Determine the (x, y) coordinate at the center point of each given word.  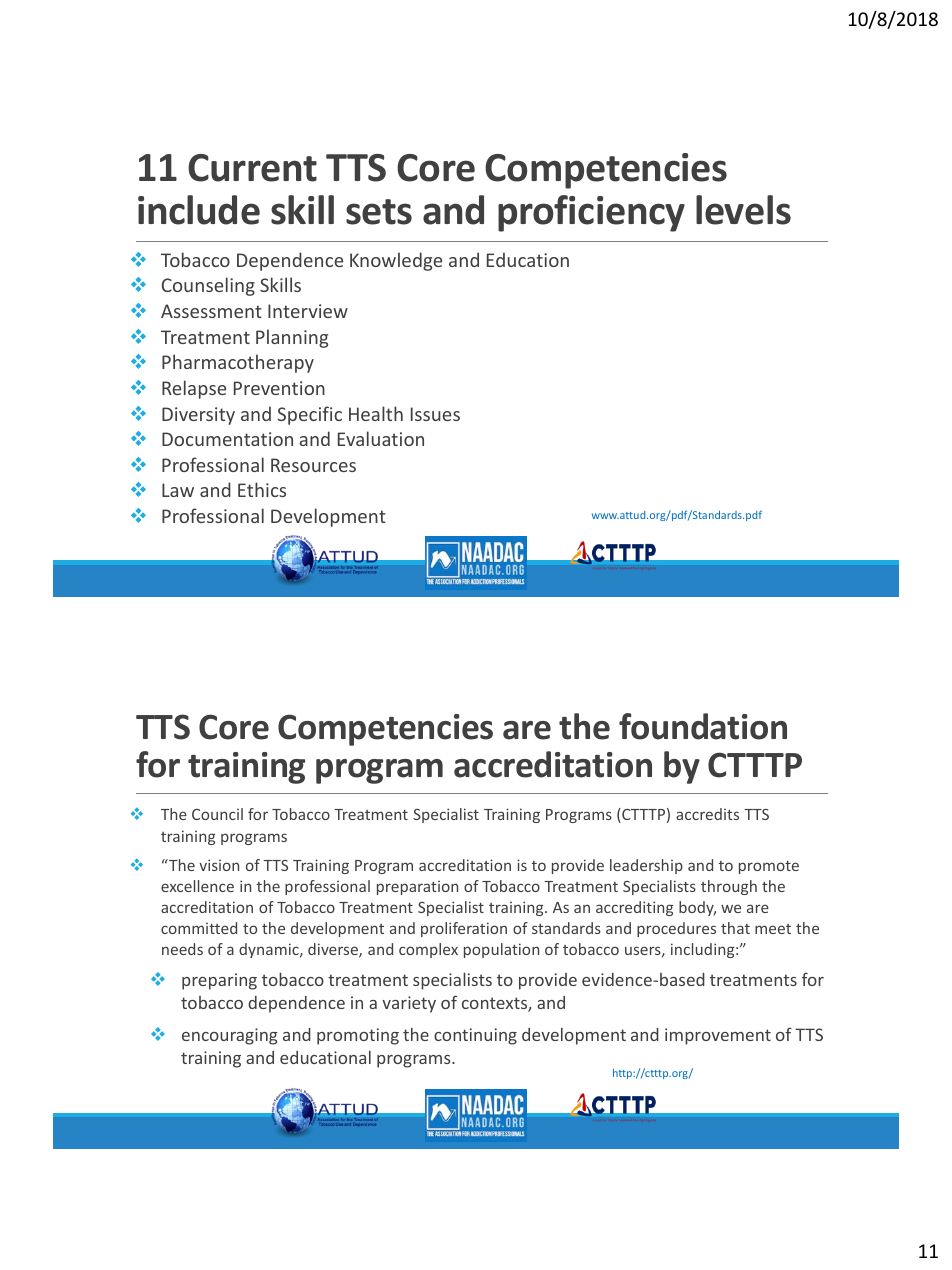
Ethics (262, 489)
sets (379, 212)
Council (217, 814)
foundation (703, 726)
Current (252, 168)
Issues (435, 414)
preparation (417, 888)
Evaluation (381, 438)
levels (743, 210)
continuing (475, 1036)
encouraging (230, 1036)
